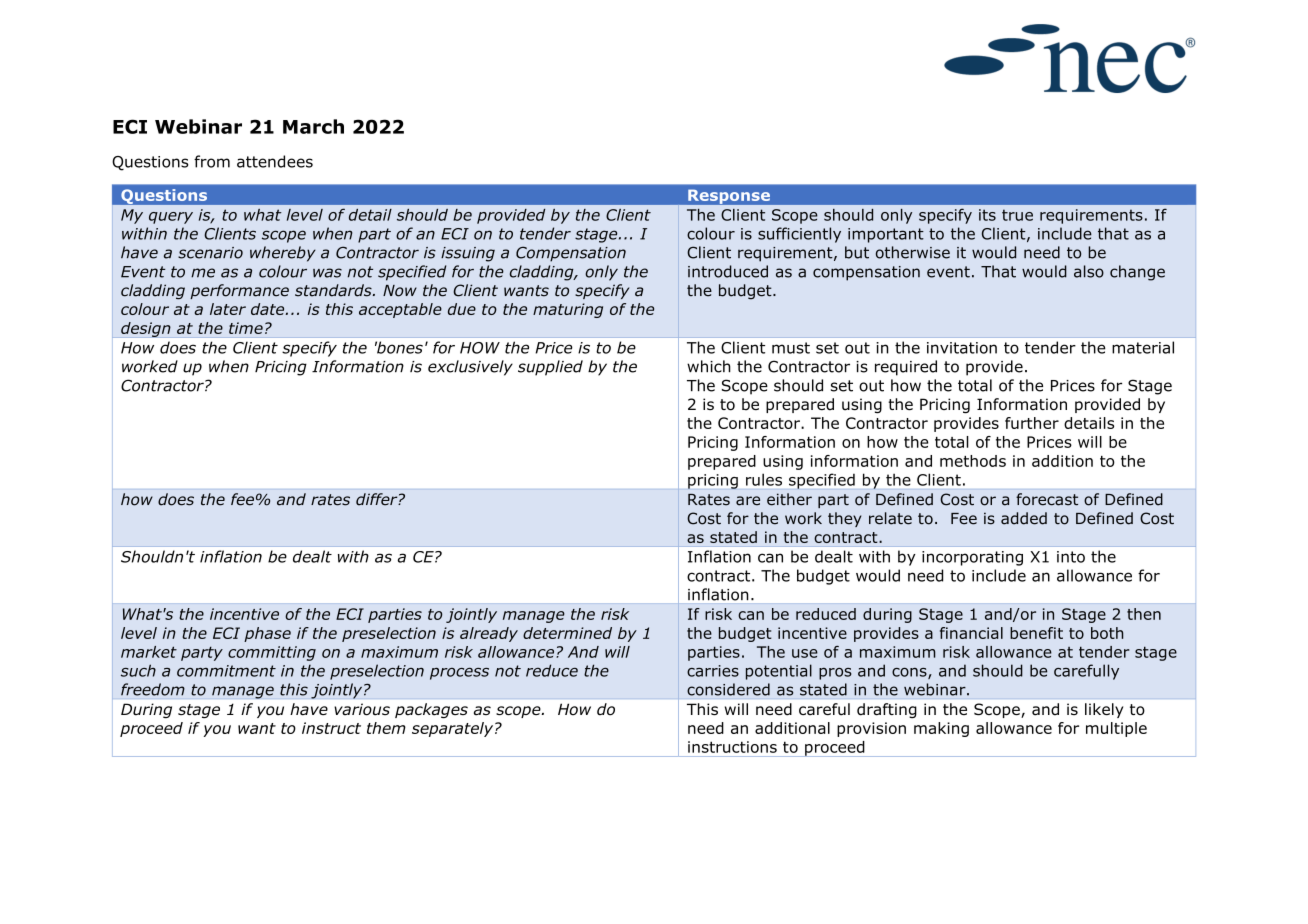  What do you see at coordinates (239, 291) in the image?
I see `performance` at bounding box center [239, 291].
